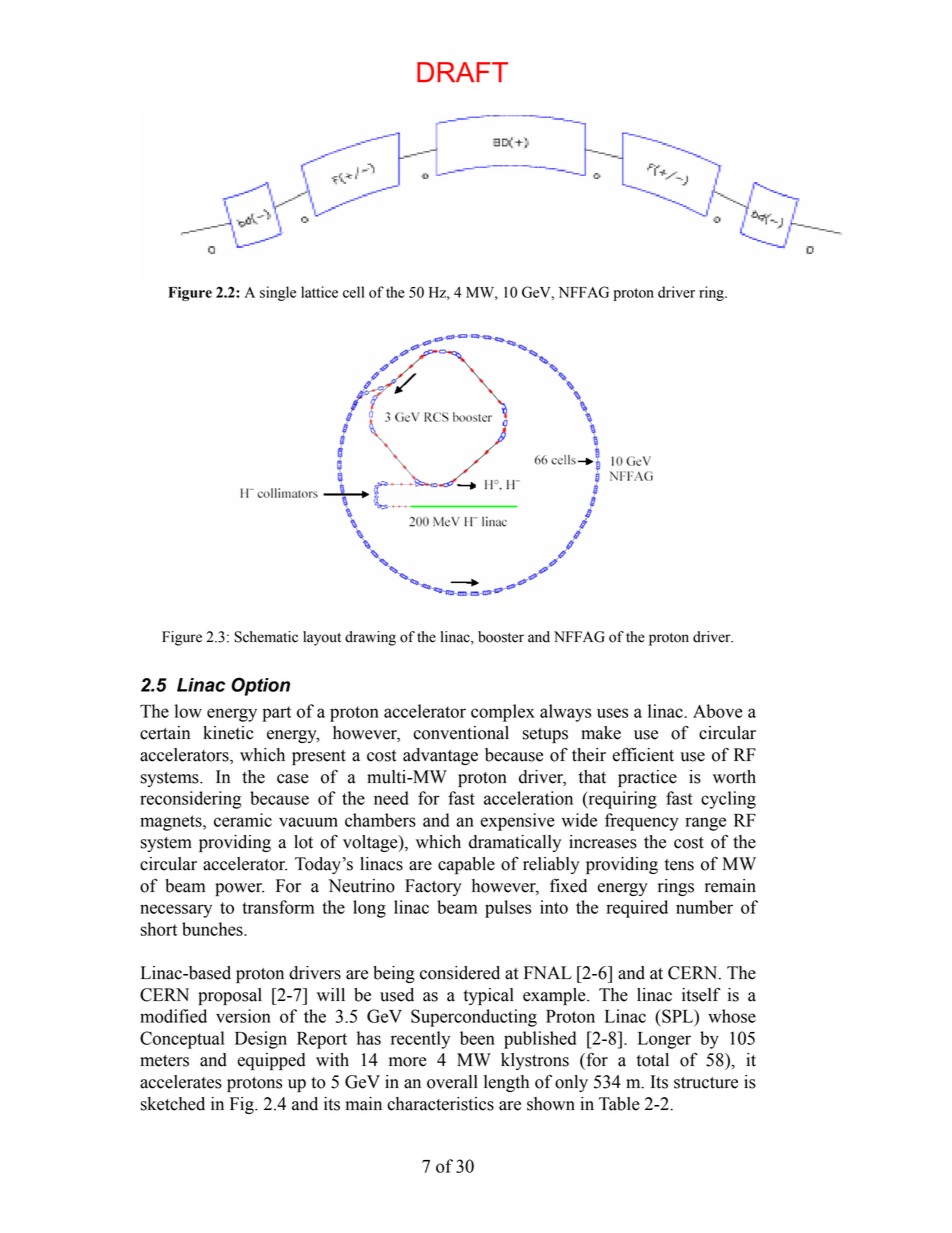 The image size is (952, 1233). I want to click on drawing, so click(370, 638).
